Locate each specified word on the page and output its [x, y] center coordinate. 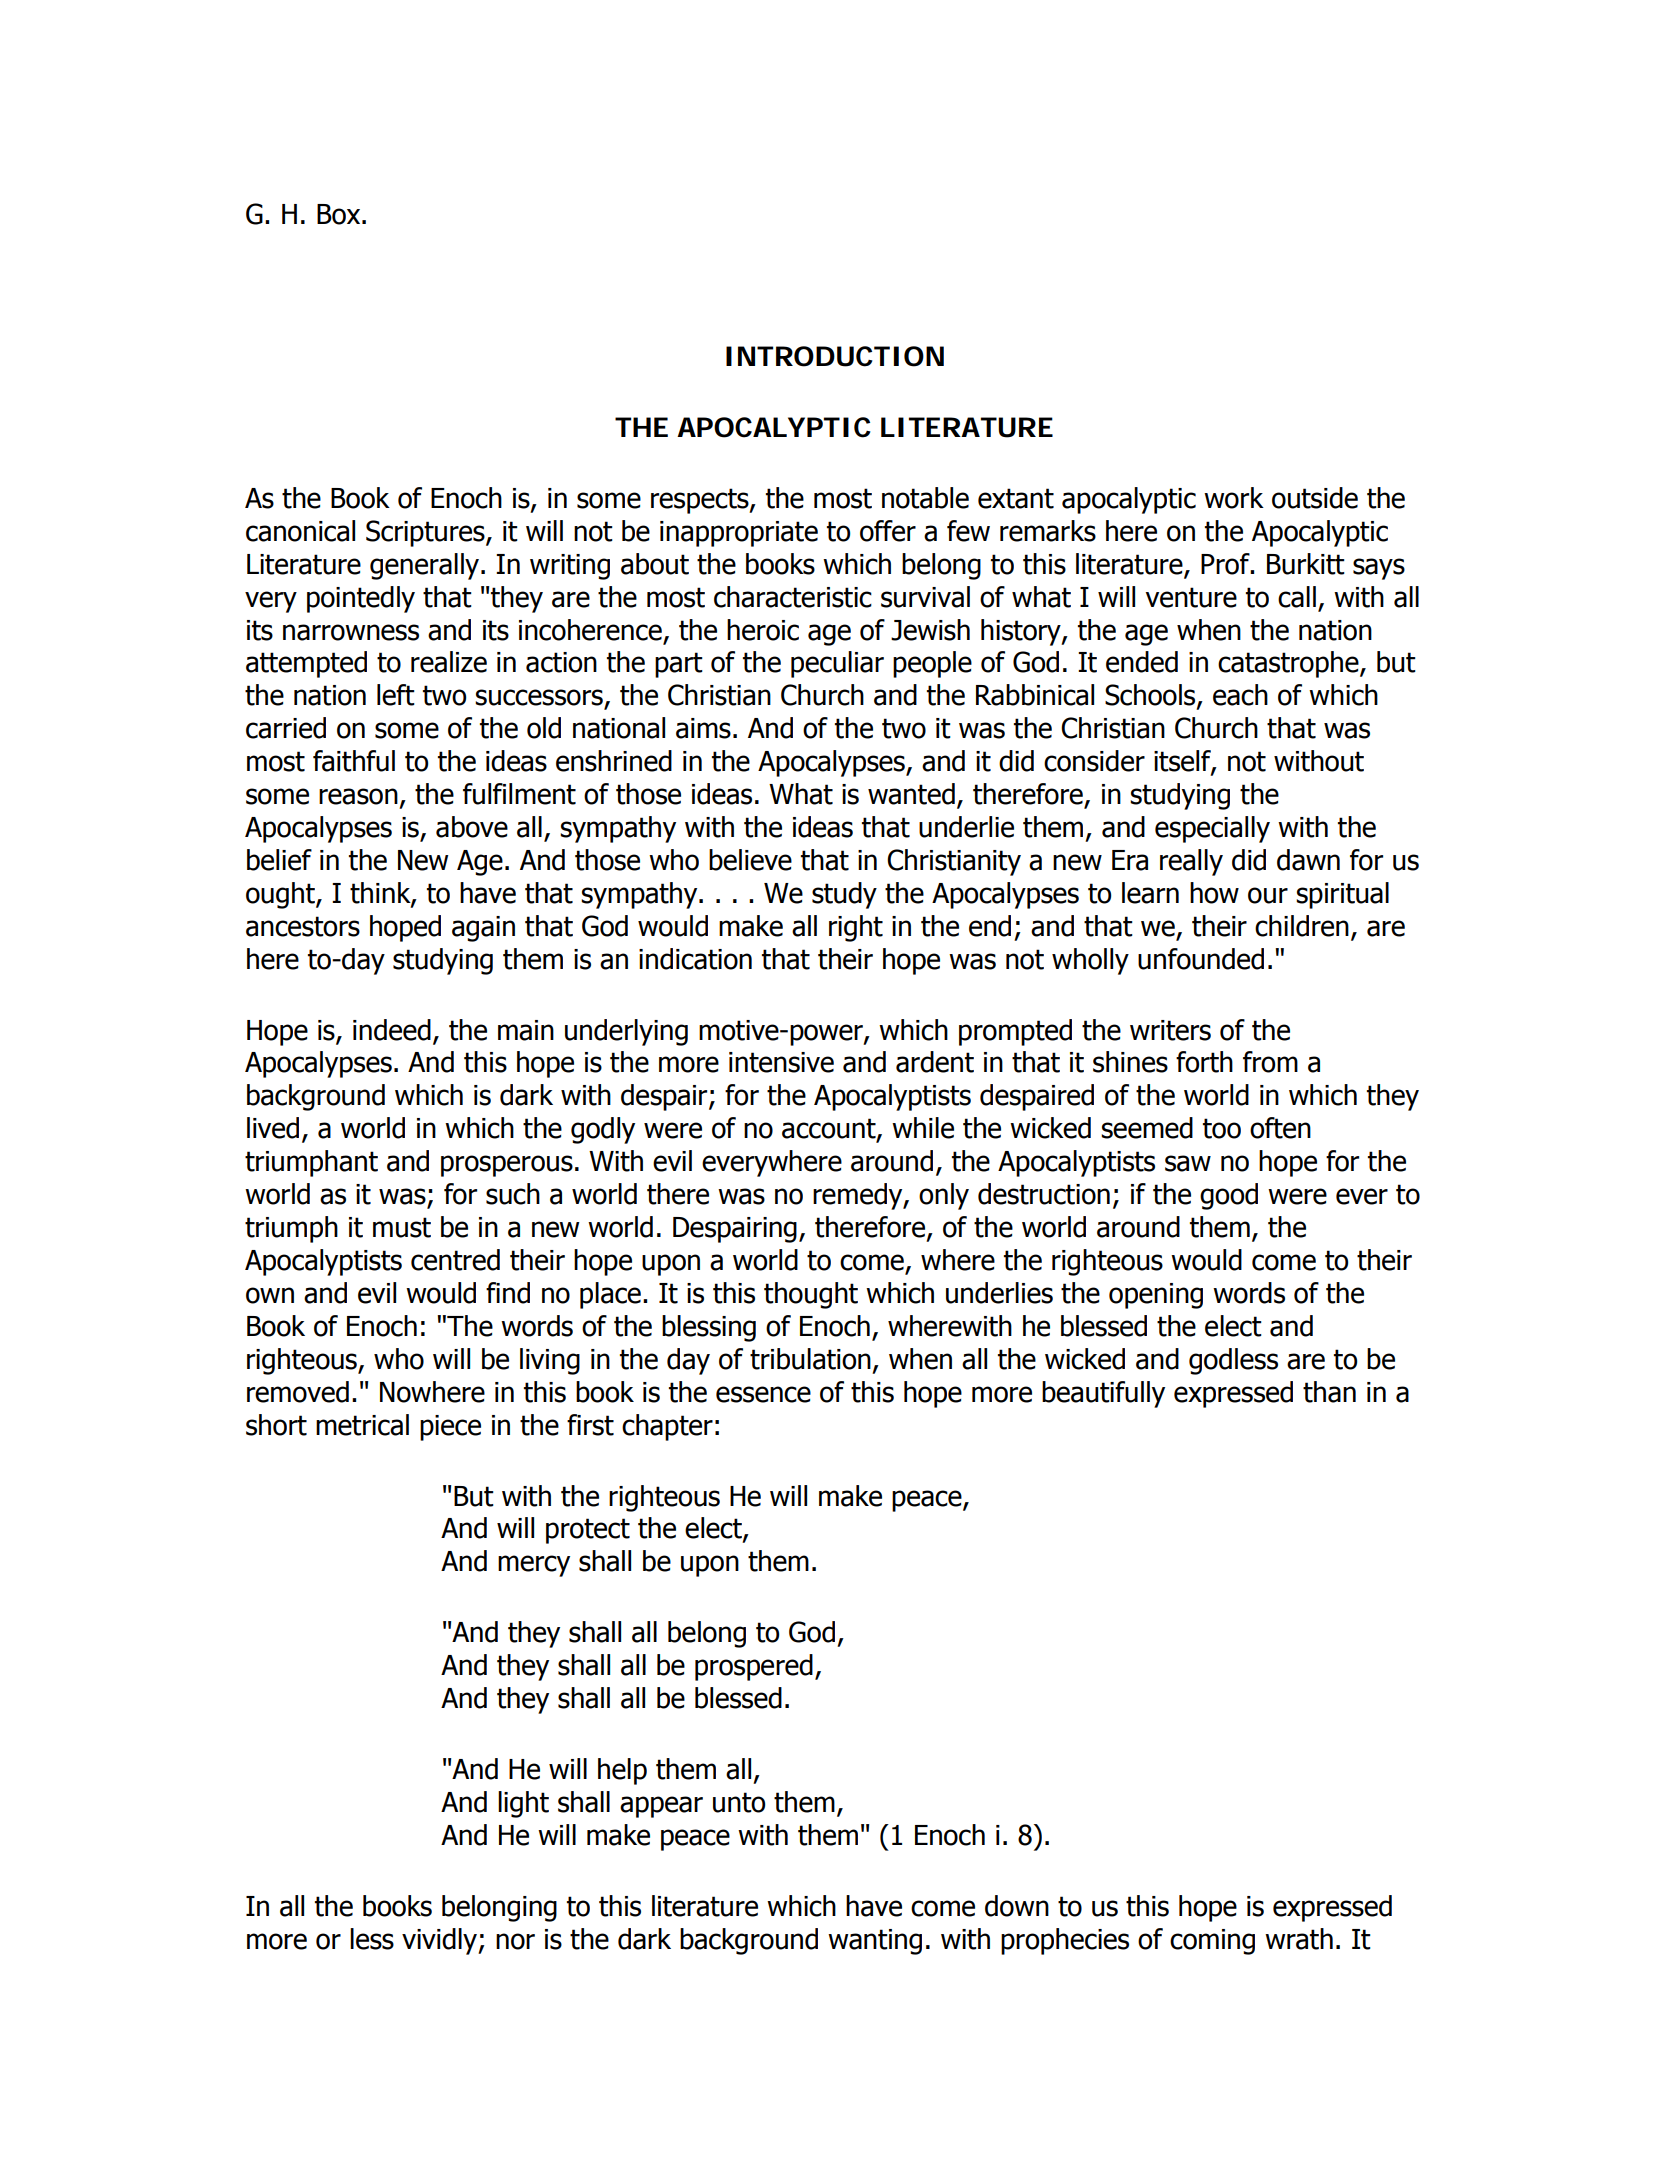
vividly [440, 1941]
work [1234, 498]
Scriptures [426, 533]
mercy [534, 1566]
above [472, 827]
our [1268, 895]
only [944, 1196]
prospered [754, 1667]
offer [888, 531]
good [1229, 1196]
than [1329, 1392]
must [402, 1227]
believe [750, 860]
